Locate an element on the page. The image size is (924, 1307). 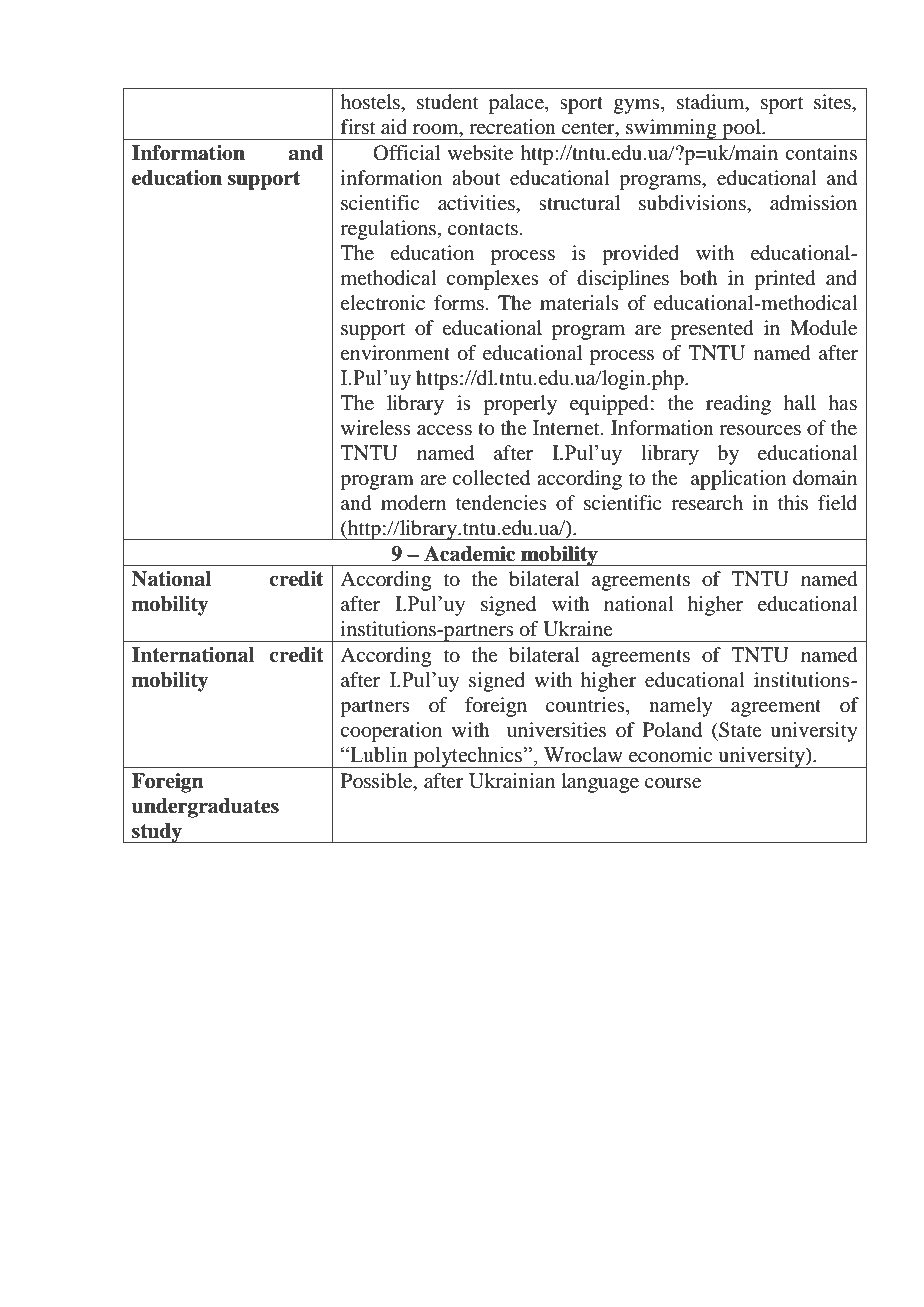
collected is located at coordinates (491, 478).
